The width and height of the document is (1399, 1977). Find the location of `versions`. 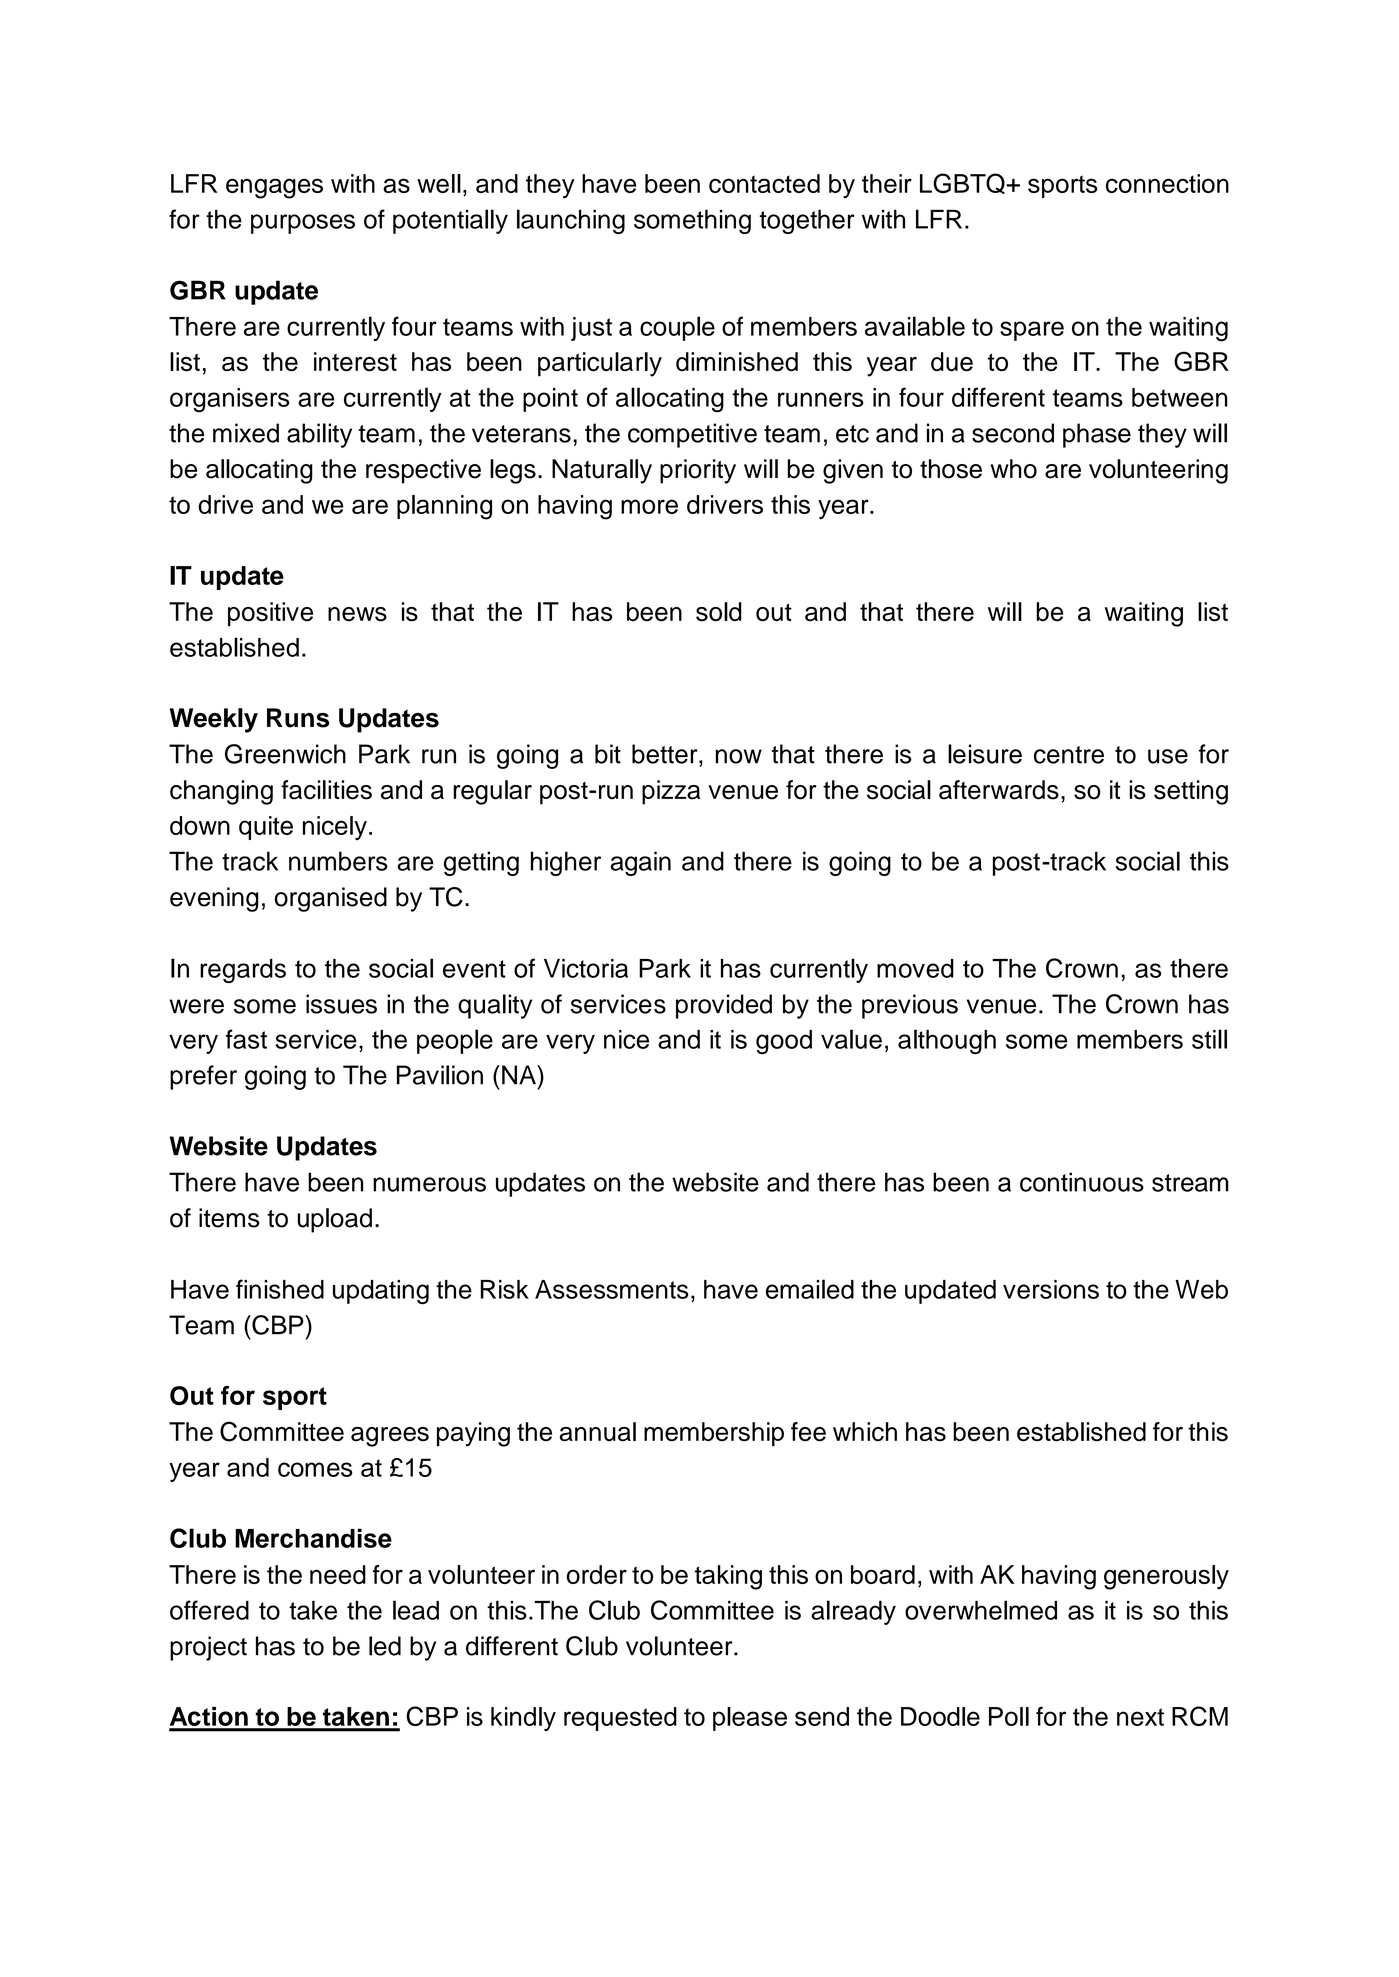

versions is located at coordinates (1051, 1289).
